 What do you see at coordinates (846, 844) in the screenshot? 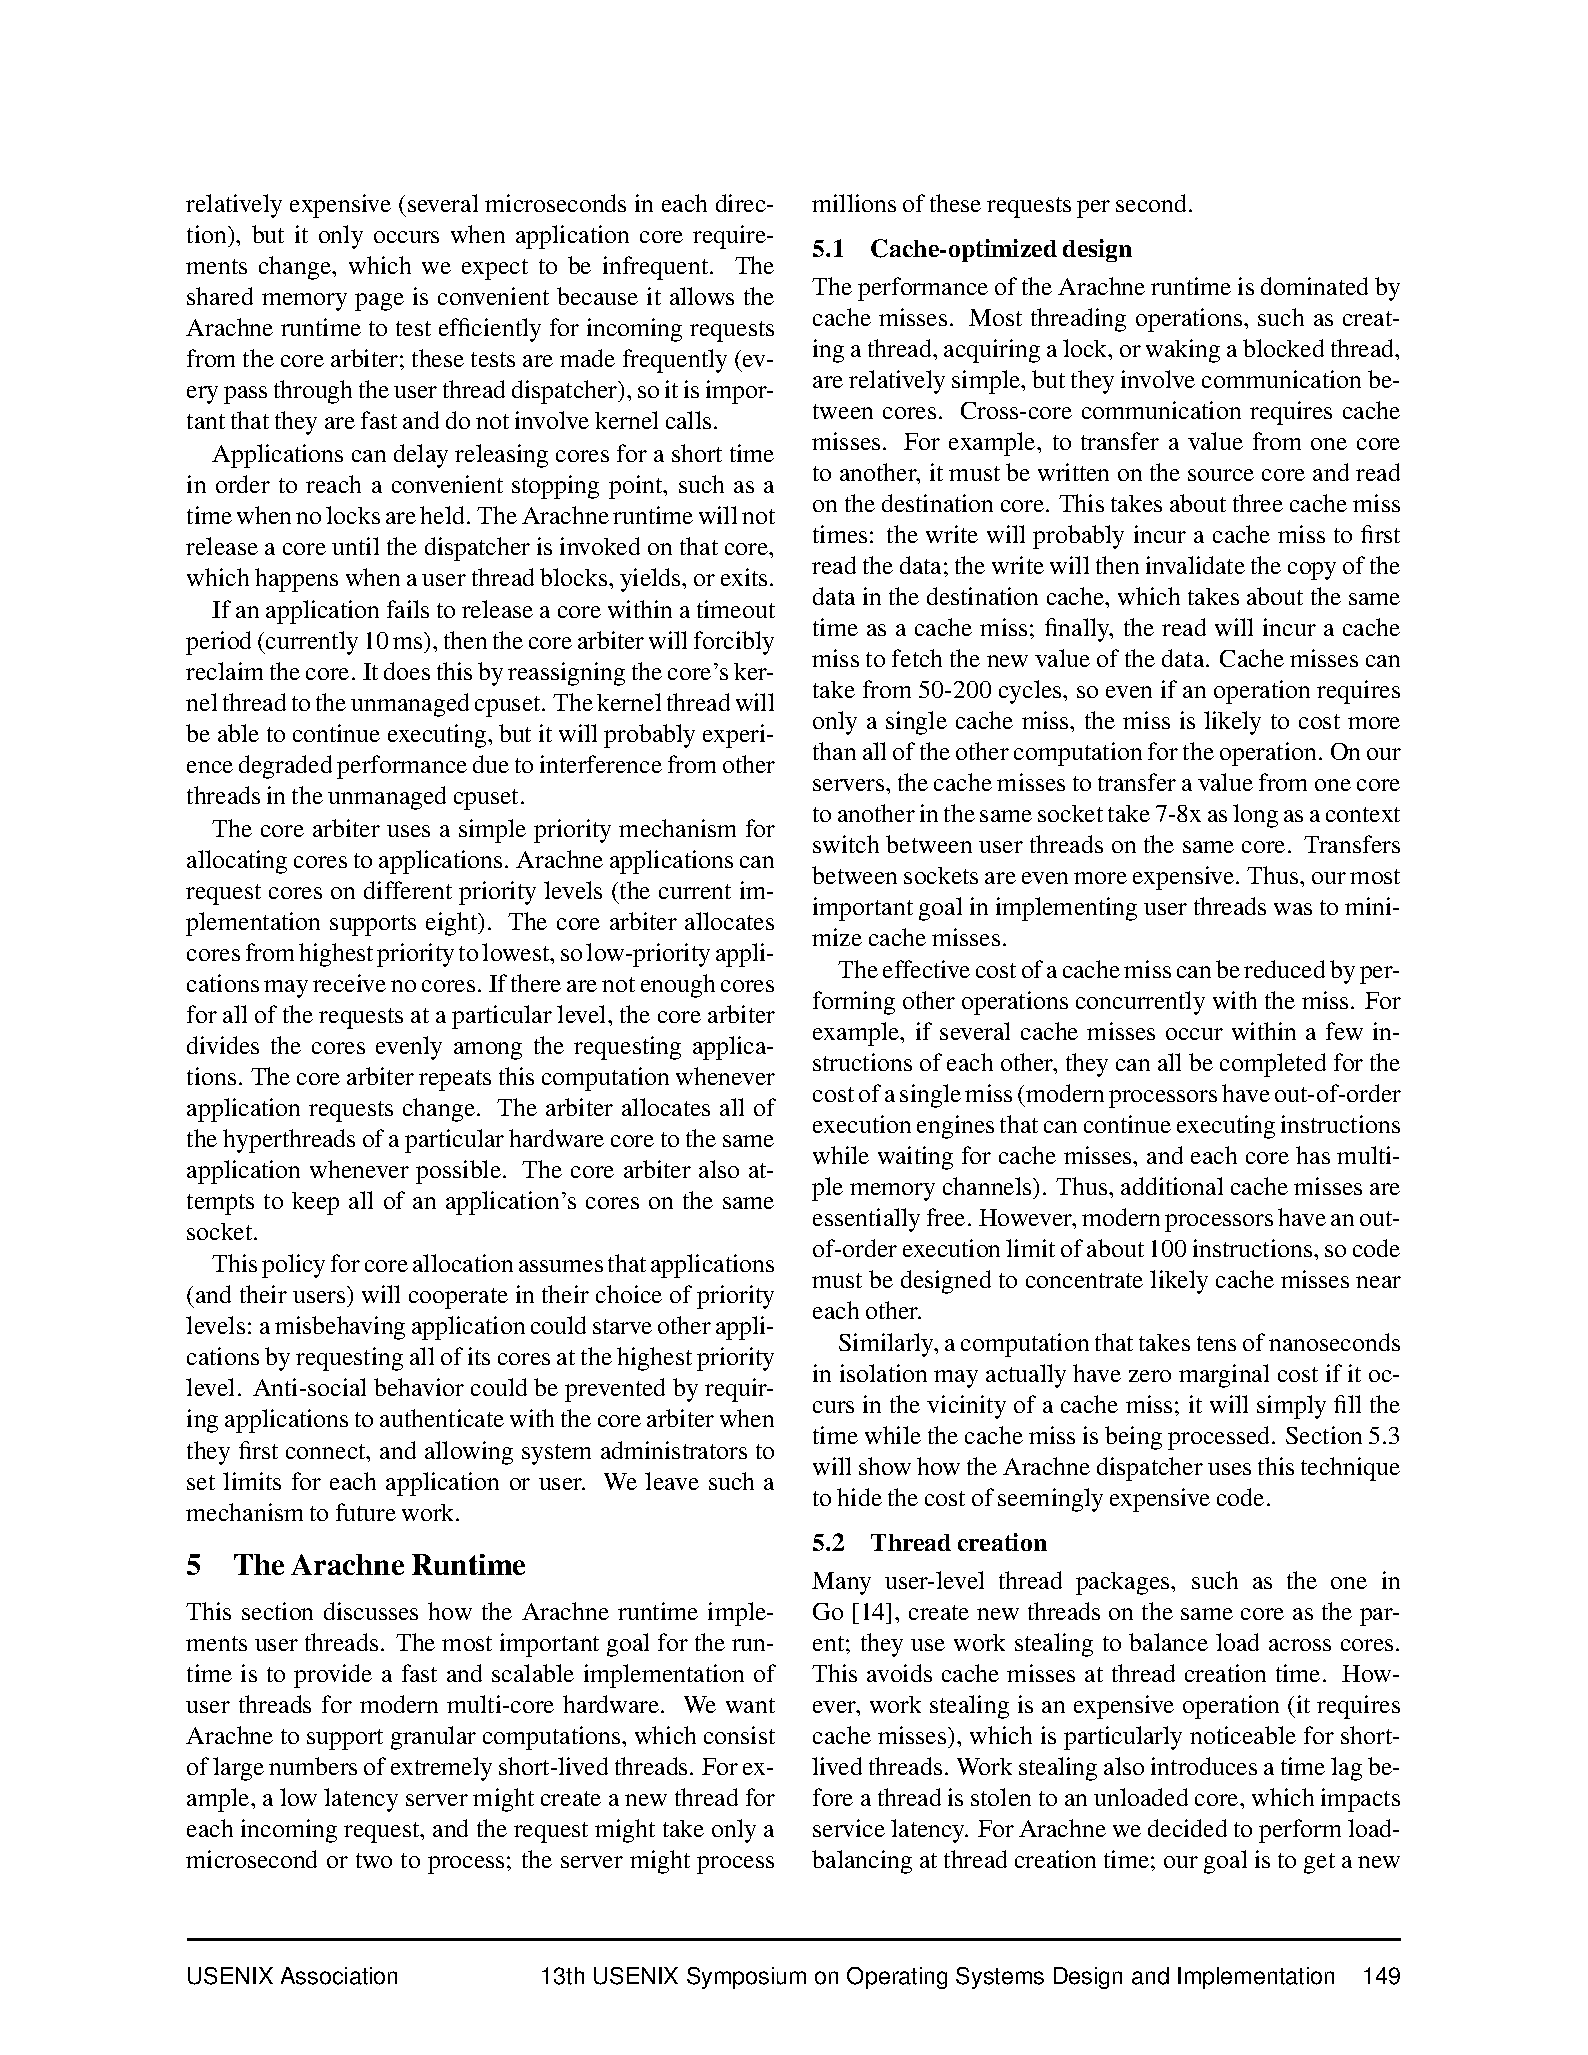
I see `switch` at bounding box center [846, 844].
